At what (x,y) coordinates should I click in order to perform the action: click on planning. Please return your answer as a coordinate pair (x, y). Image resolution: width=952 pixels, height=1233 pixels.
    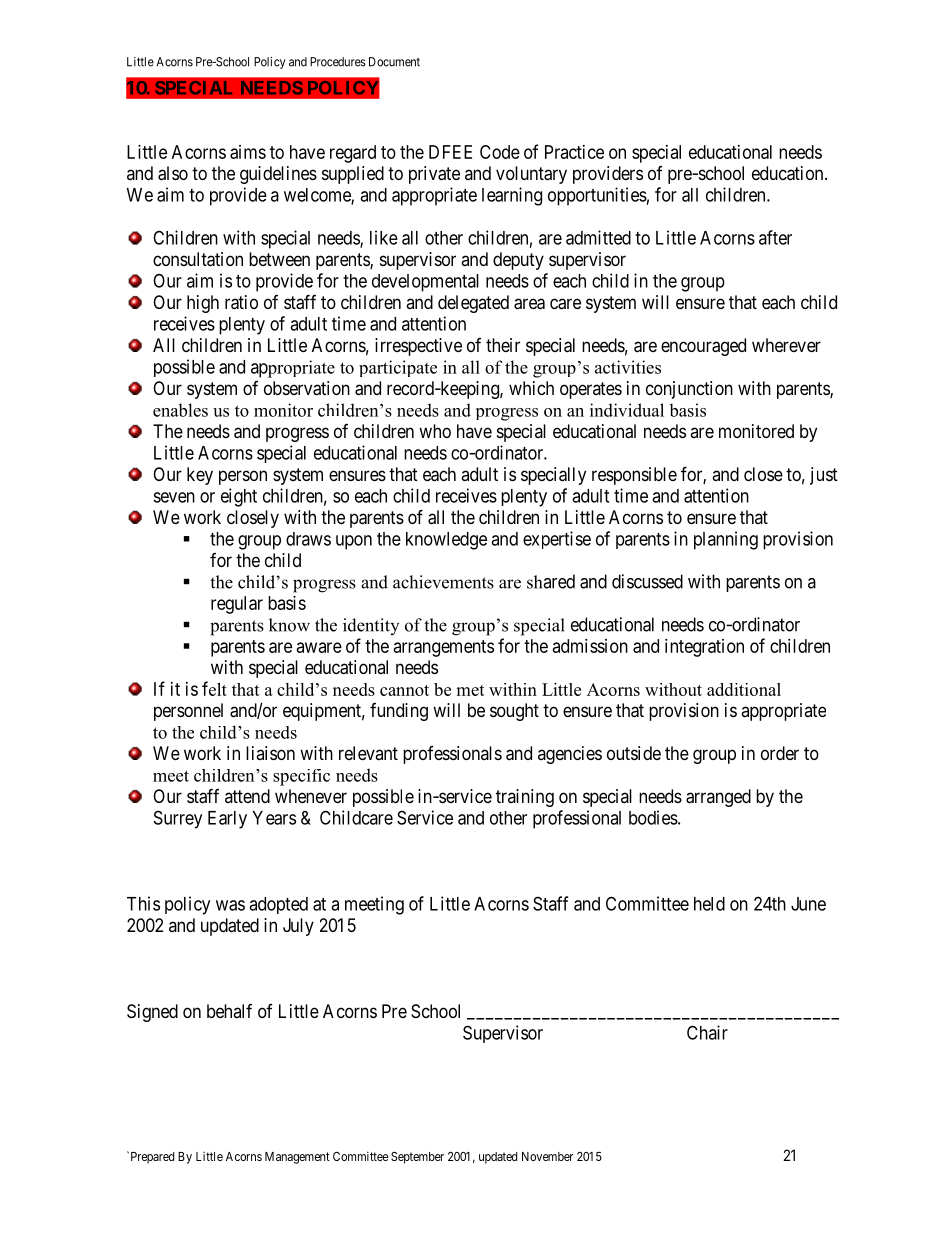
    Looking at the image, I should click on (726, 540).
